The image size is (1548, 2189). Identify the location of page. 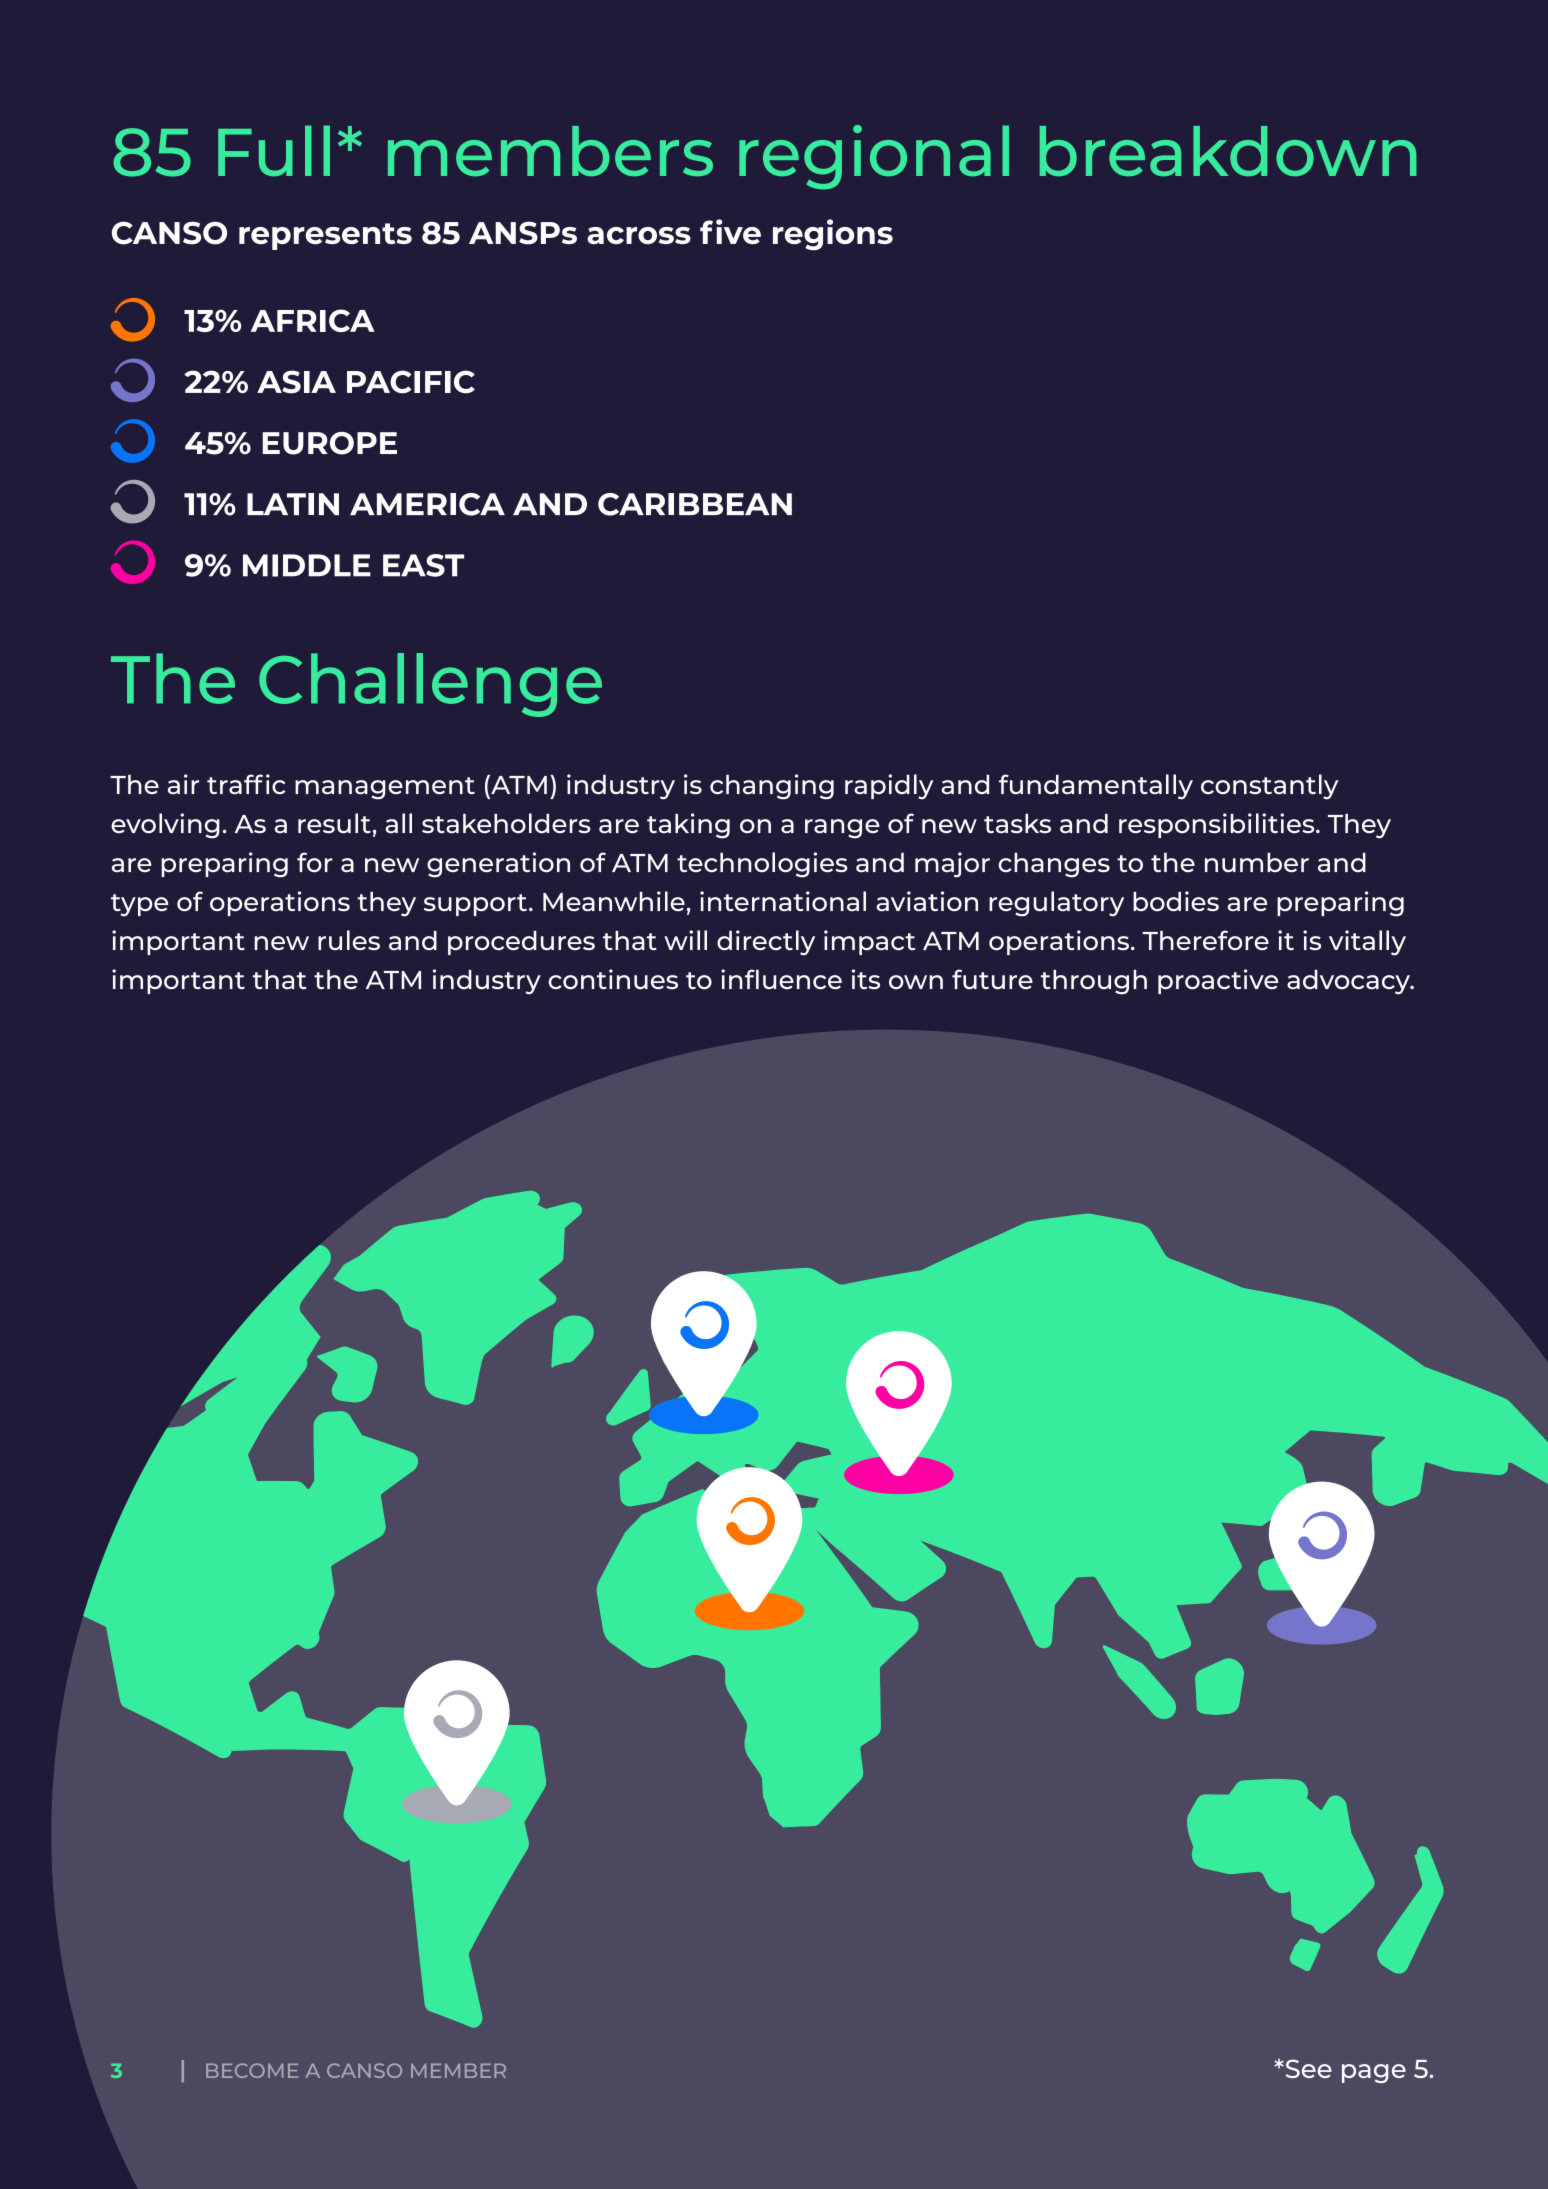
(1374, 2073).
